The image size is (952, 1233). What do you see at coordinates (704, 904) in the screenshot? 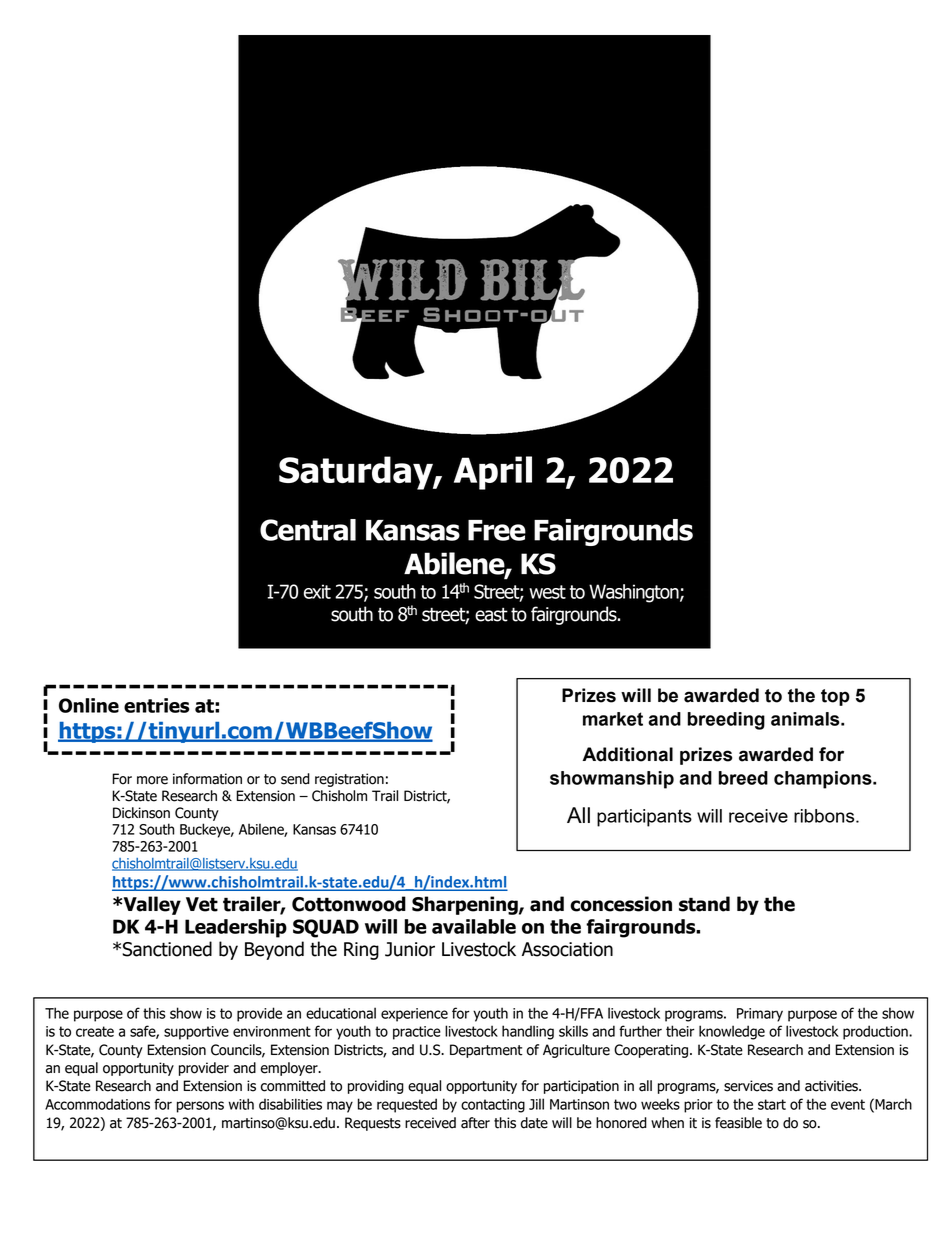
I see `stand` at bounding box center [704, 904].
